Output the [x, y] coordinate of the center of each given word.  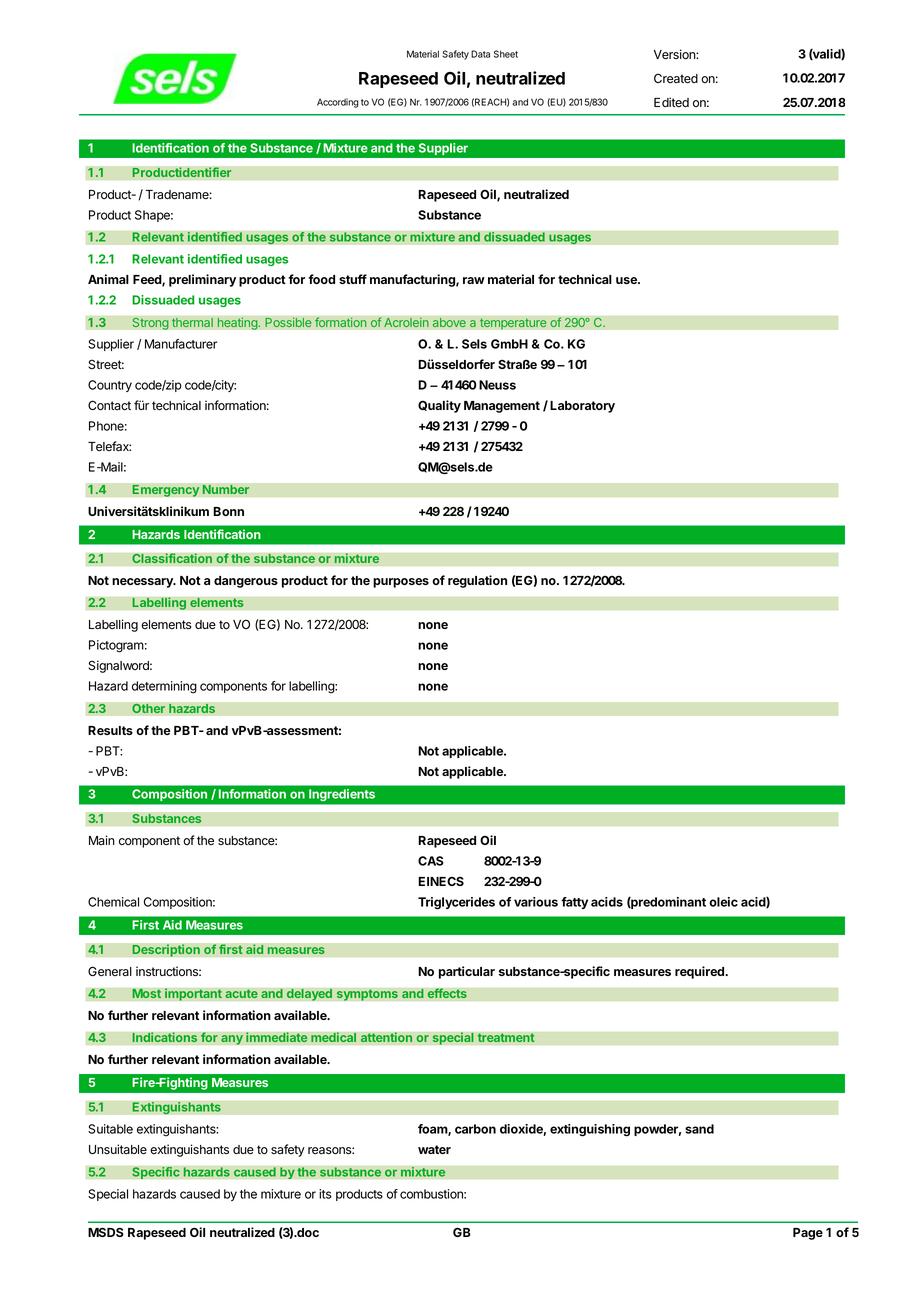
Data [480, 54]
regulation [477, 581]
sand [699, 1129]
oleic [723, 902]
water [434, 1149]
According [338, 103]
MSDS [106, 1232]
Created [676, 78]
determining [164, 687]
